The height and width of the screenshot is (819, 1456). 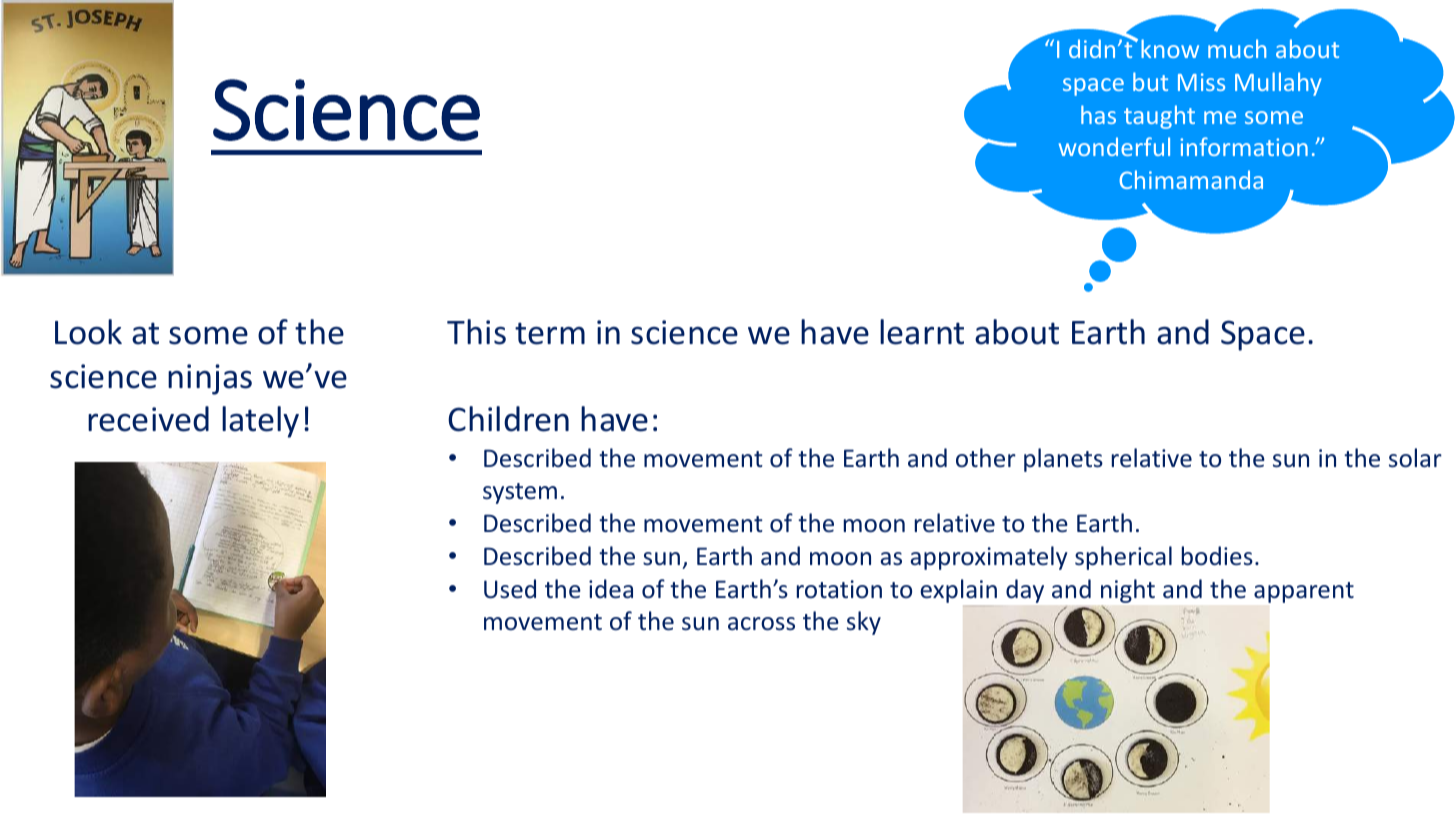 What do you see at coordinates (1098, 114) in the screenshot?
I see `has` at bounding box center [1098, 114].
